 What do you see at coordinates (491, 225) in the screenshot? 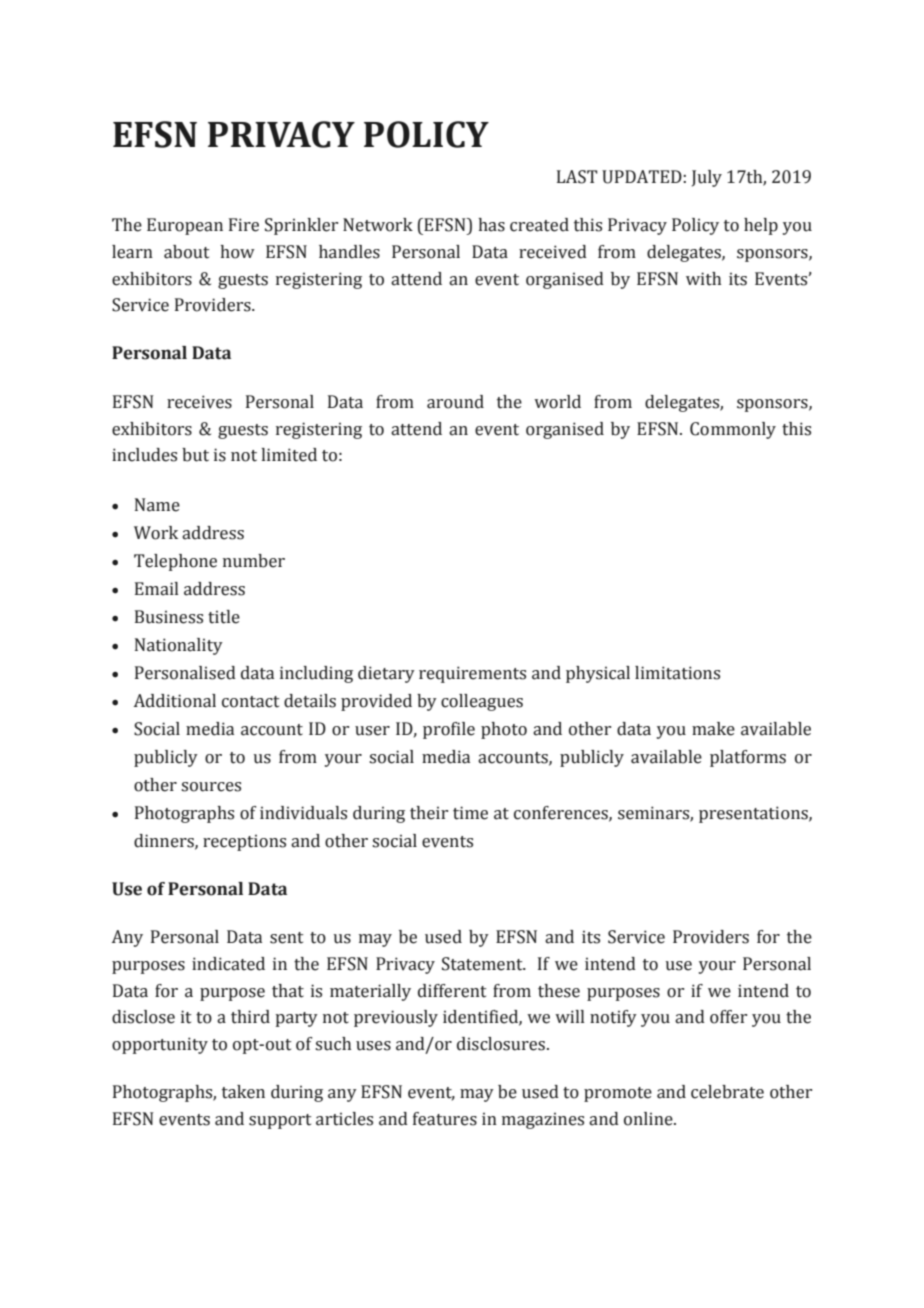
I see `has` at bounding box center [491, 225].
